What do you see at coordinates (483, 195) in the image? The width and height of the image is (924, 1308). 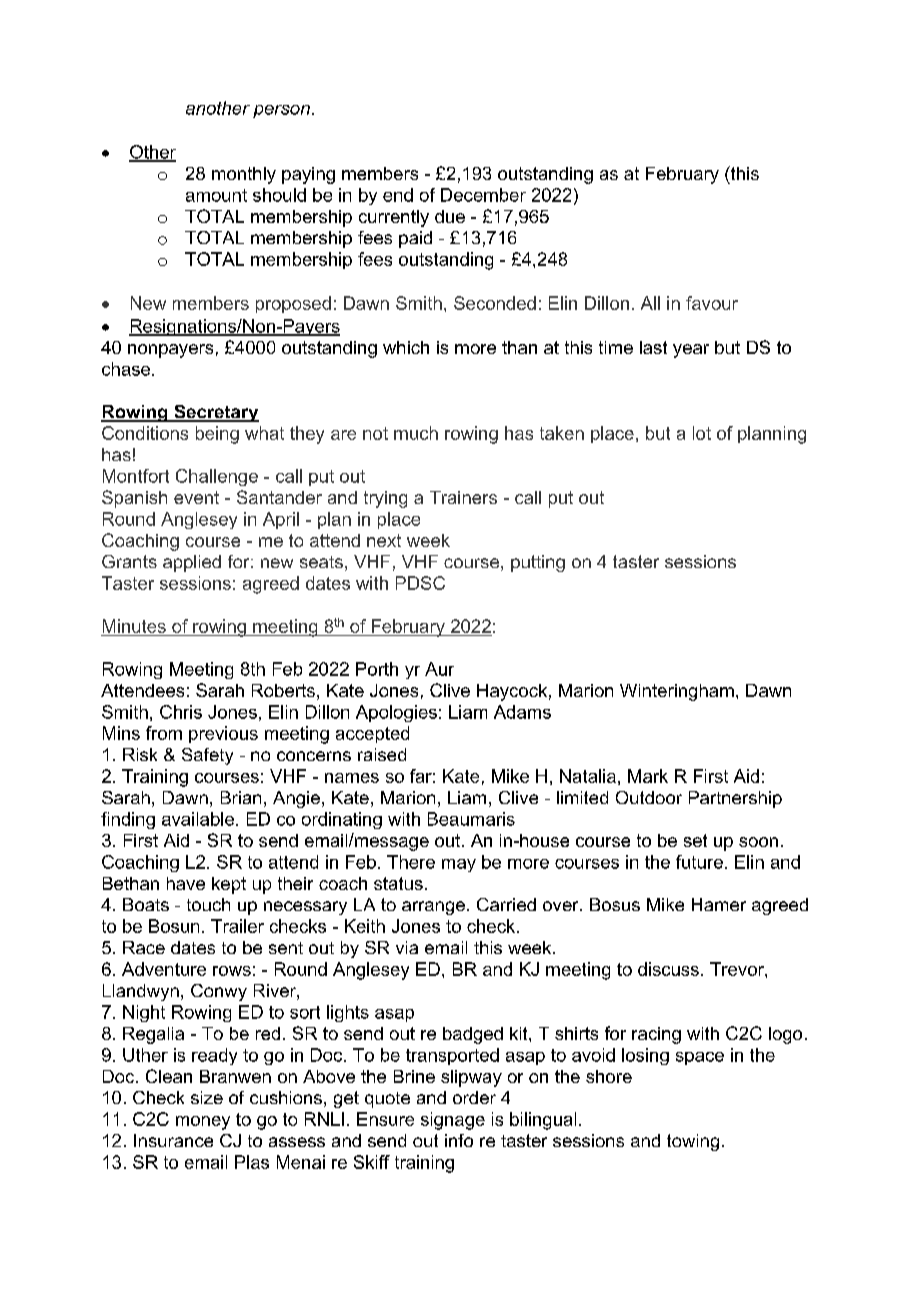 I see `December` at bounding box center [483, 195].
